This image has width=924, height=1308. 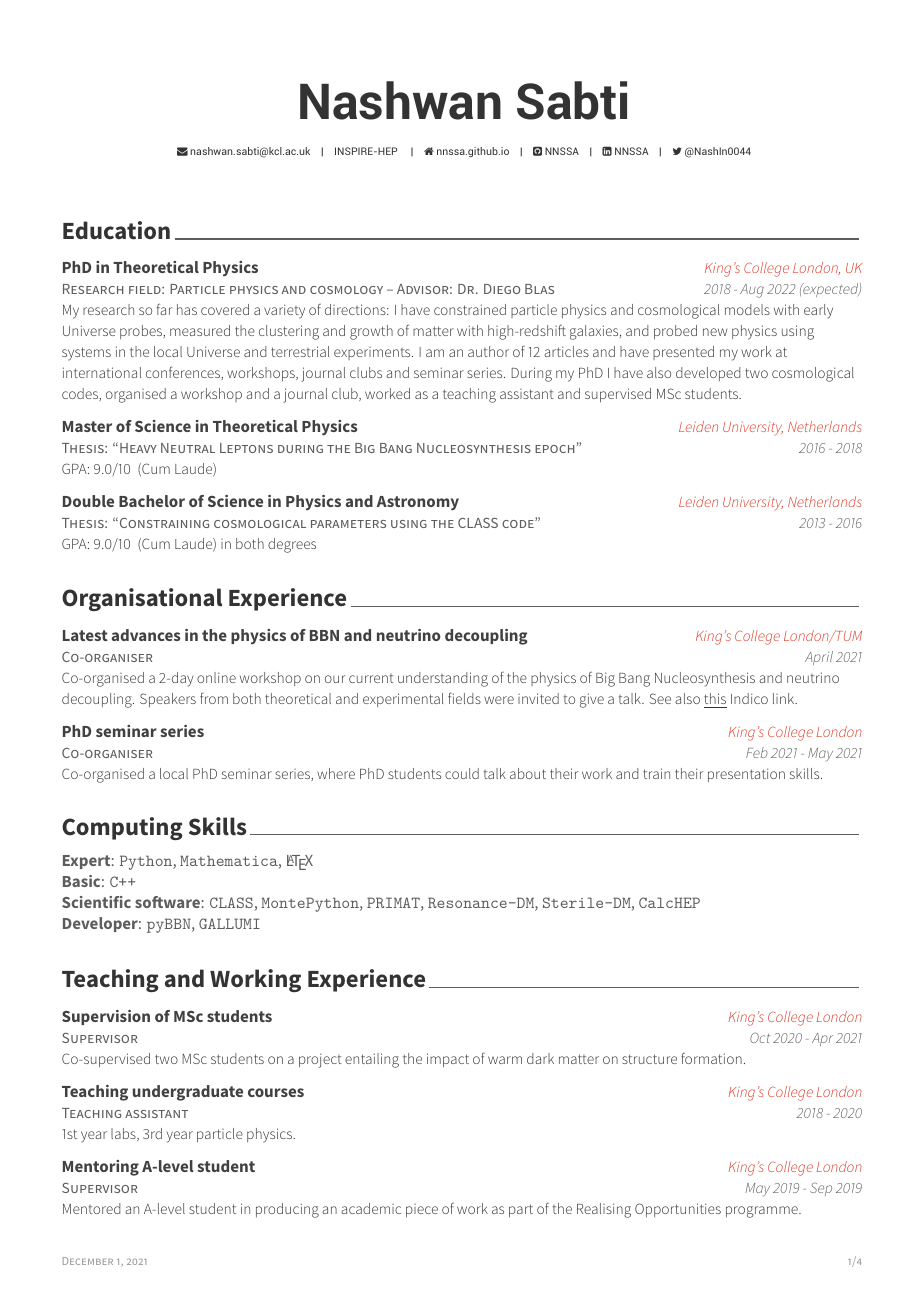 I want to click on Aug, so click(x=752, y=291).
